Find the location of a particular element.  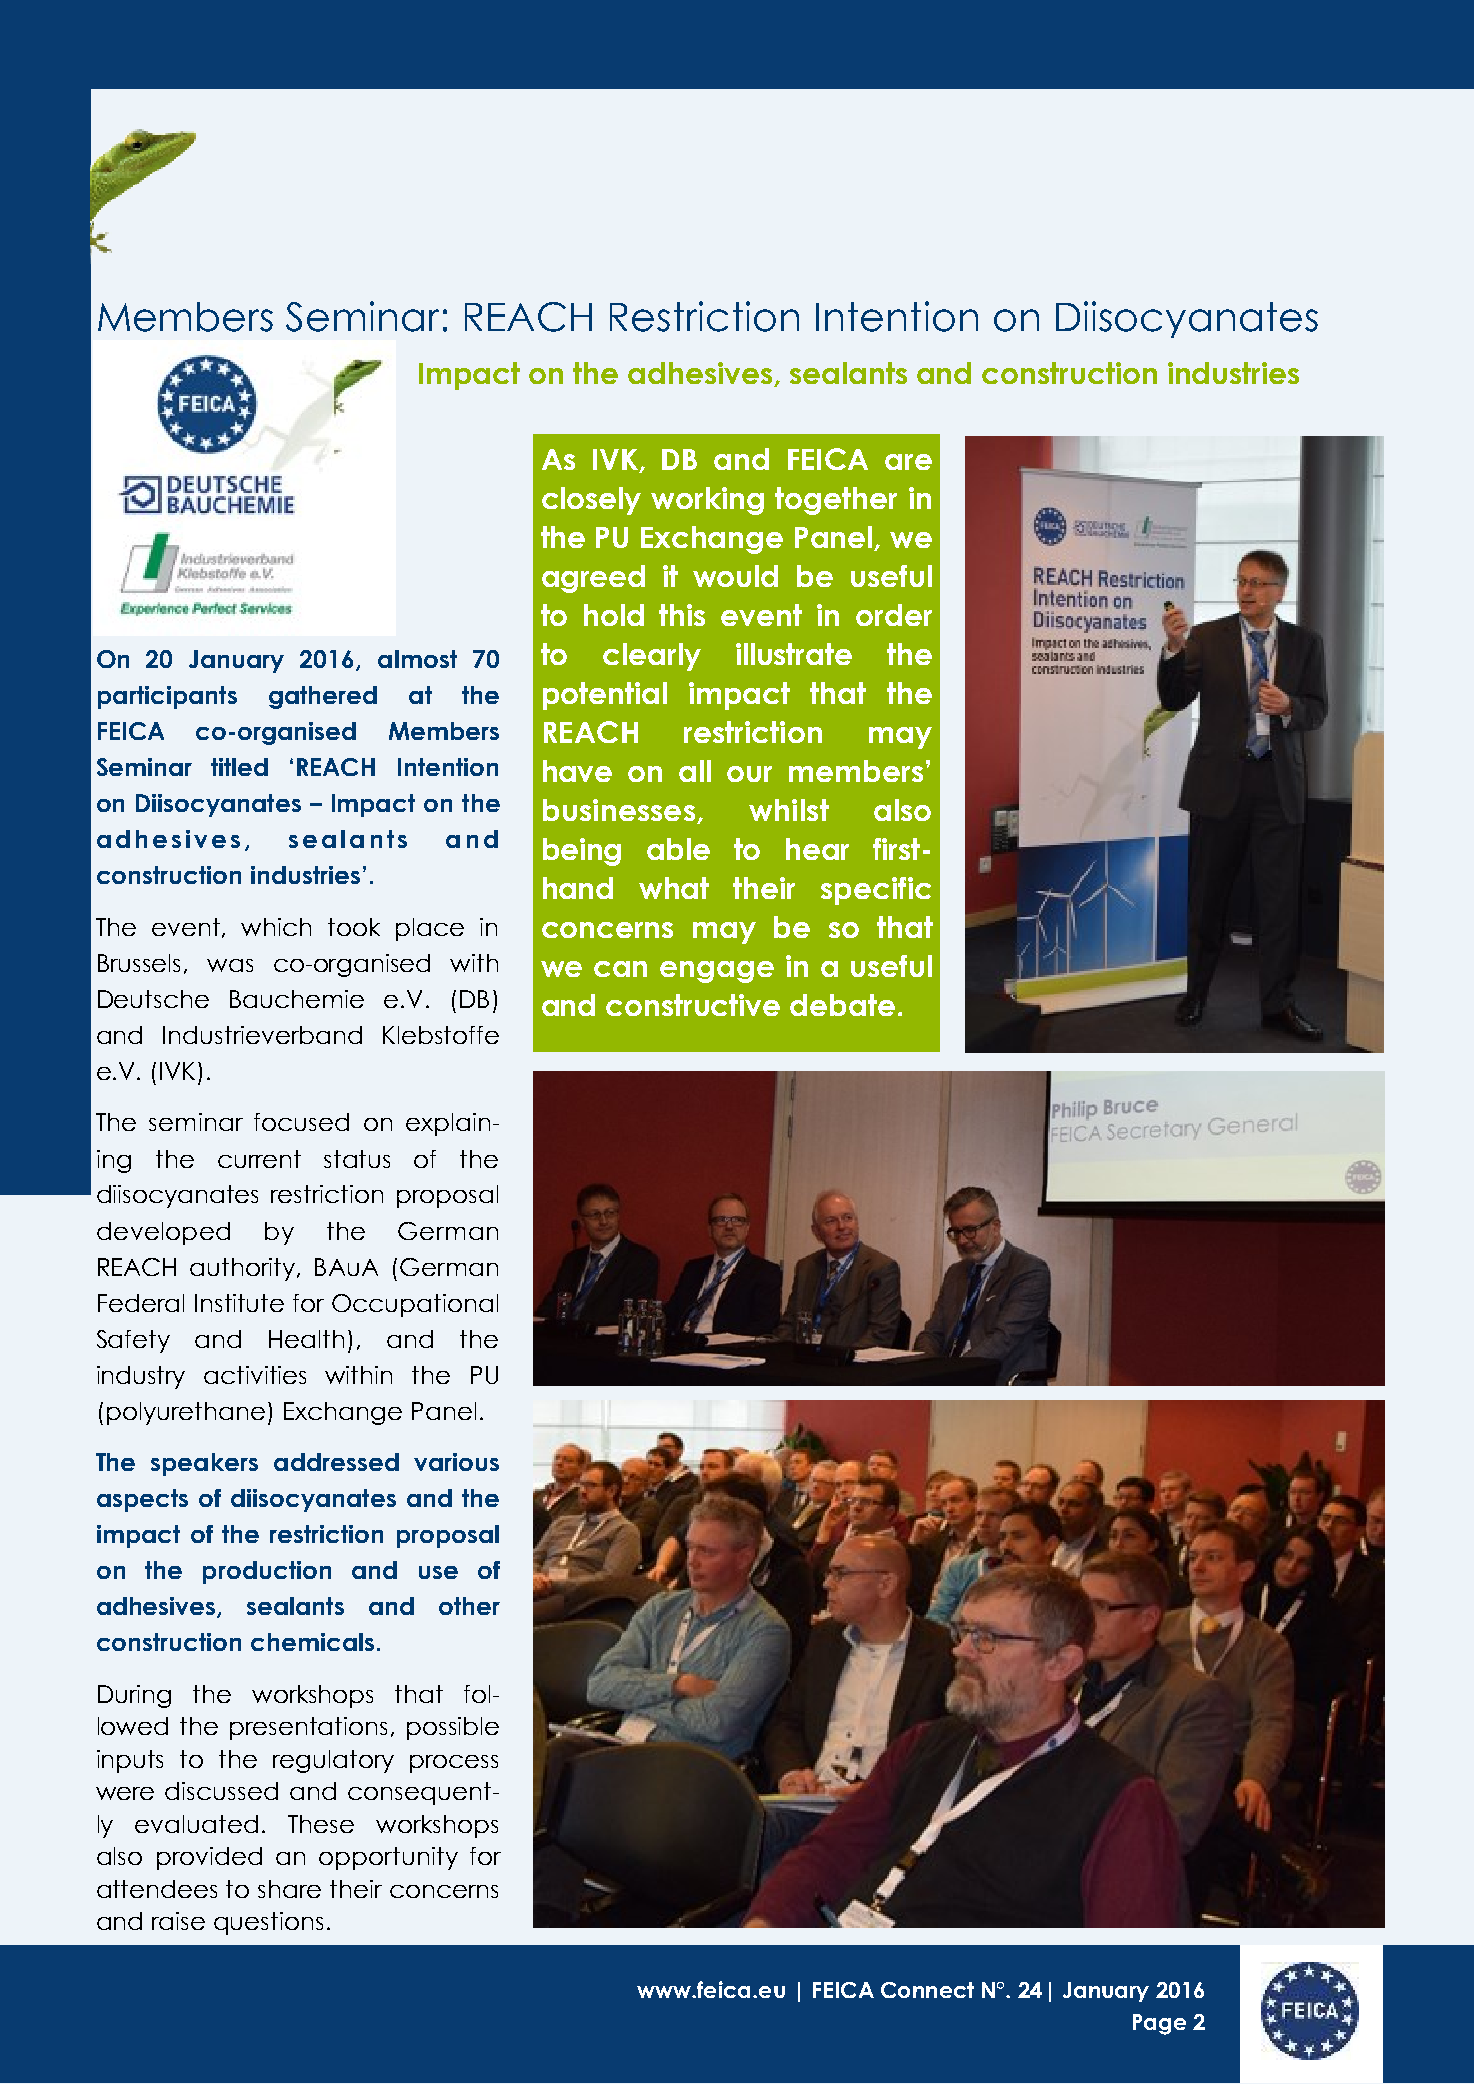

Connect is located at coordinates (927, 1990).
